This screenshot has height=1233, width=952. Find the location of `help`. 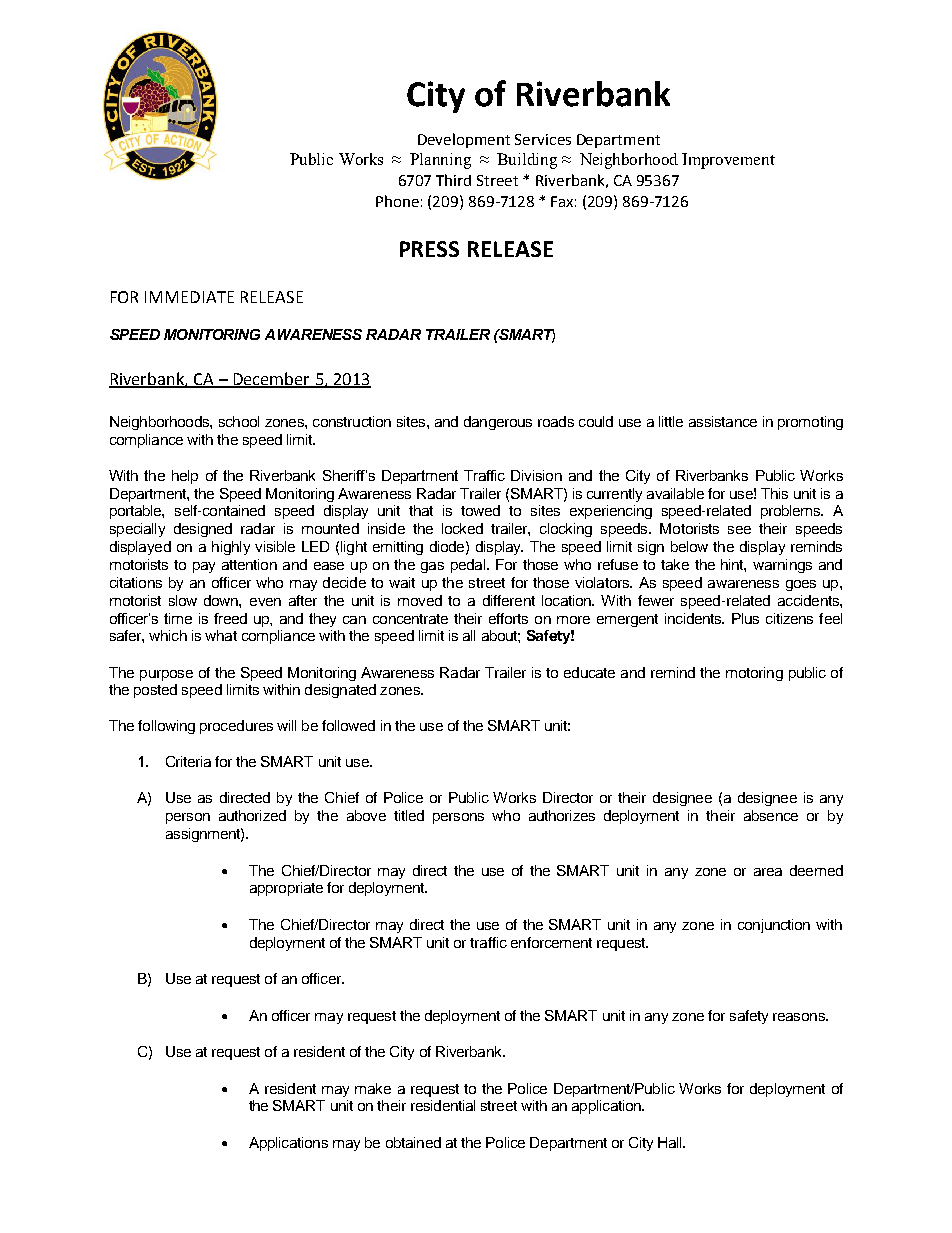

help is located at coordinates (185, 477).
